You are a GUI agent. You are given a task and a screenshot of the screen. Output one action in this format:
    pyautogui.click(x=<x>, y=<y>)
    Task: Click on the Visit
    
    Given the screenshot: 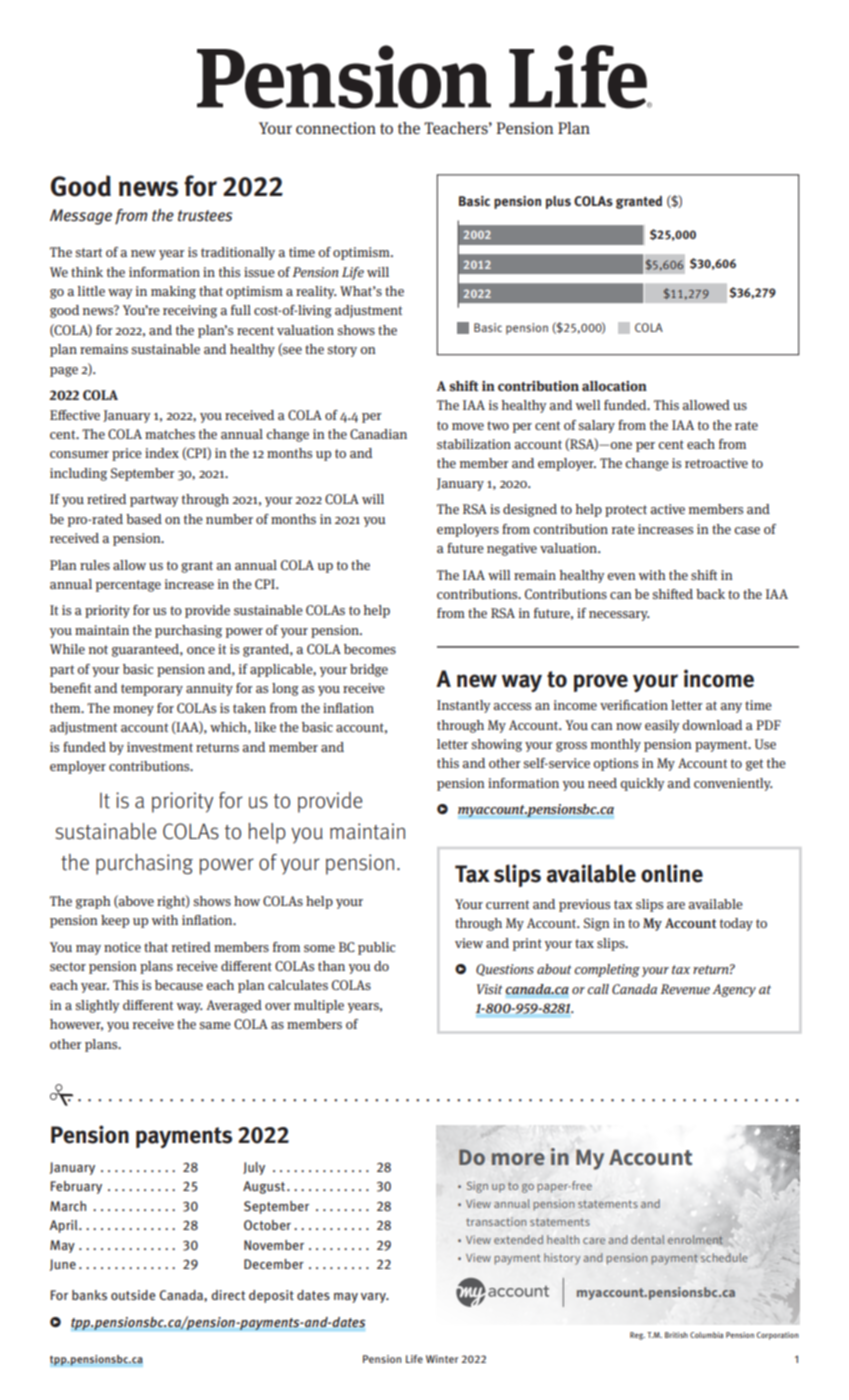 What is the action you would take?
    pyautogui.click(x=490, y=989)
